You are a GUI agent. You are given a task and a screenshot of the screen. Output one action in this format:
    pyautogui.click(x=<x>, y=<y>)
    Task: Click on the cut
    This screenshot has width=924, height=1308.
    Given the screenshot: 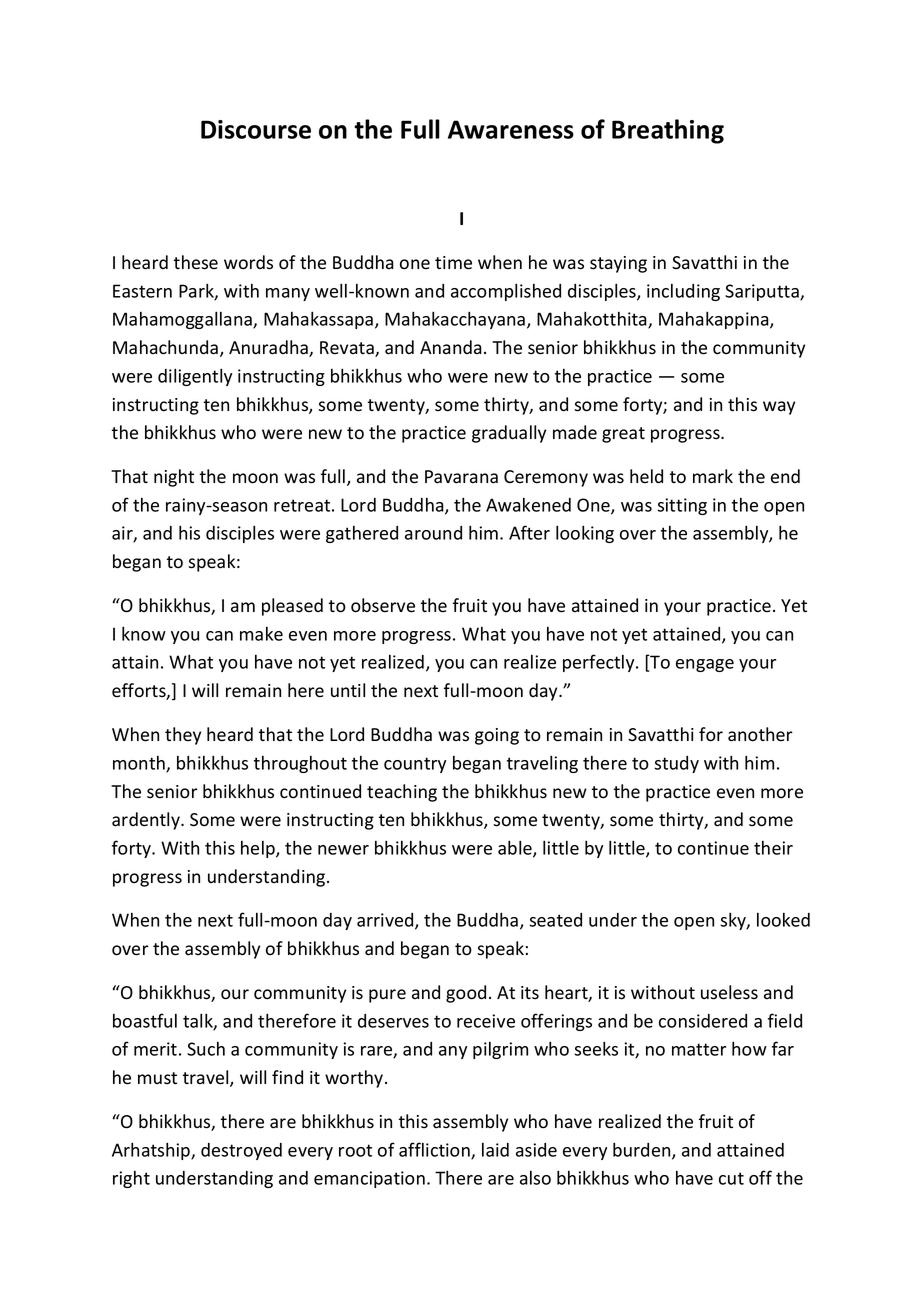 What is the action you would take?
    pyautogui.click(x=731, y=1178)
